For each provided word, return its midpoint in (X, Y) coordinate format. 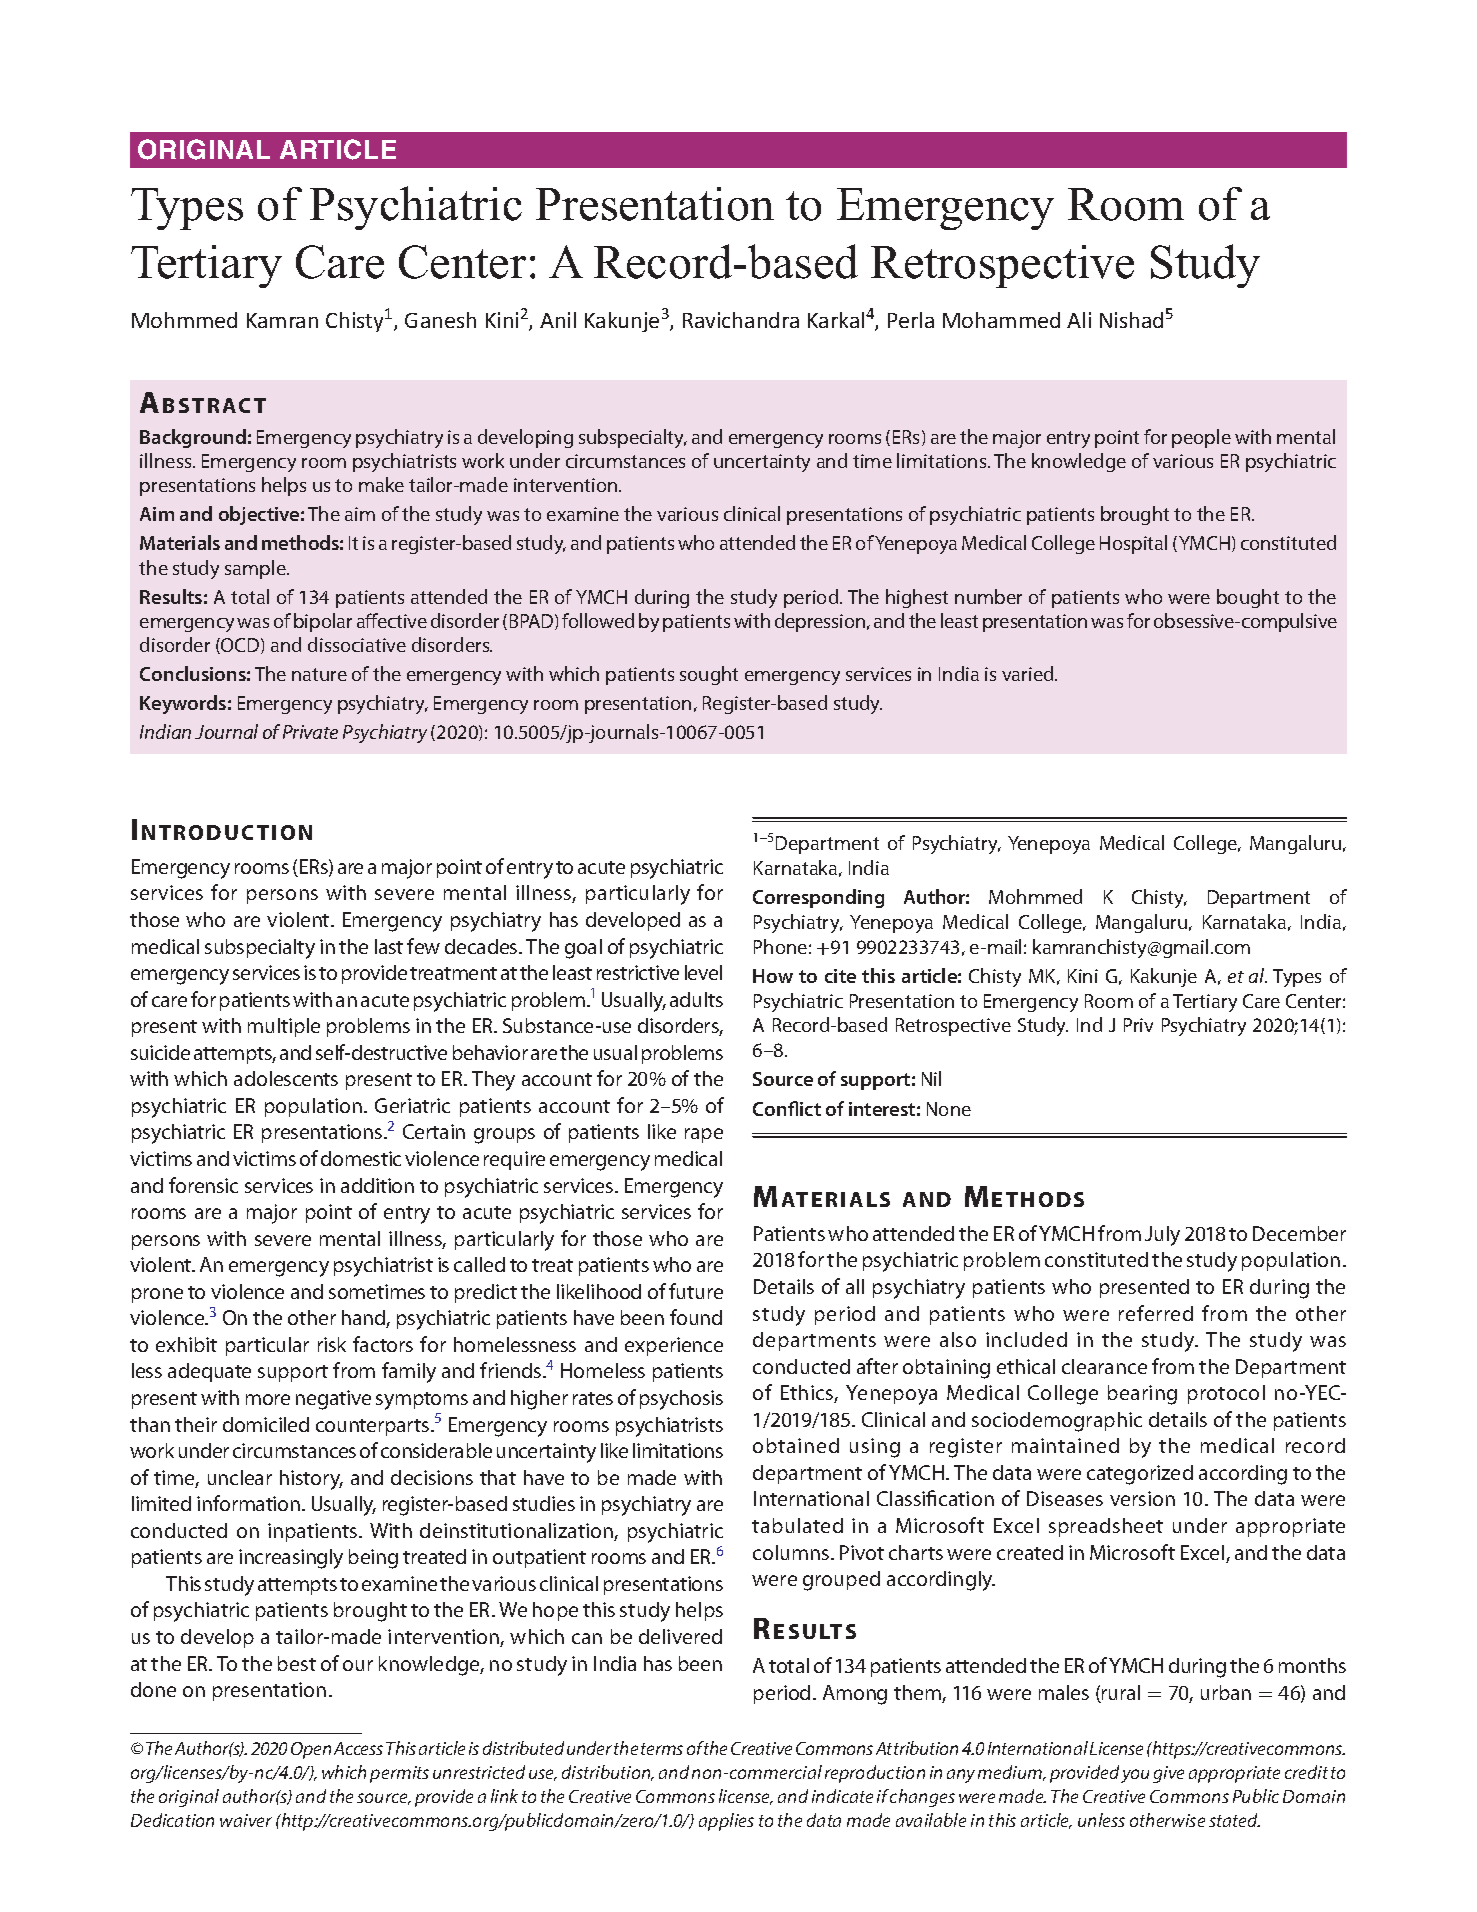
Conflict (787, 1108)
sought (709, 675)
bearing (1142, 1395)
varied (1029, 673)
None (949, 1109)
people (1201, 438)
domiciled (266, 1424)
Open (311, 1750)
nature (319, 674)
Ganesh (440, 320)
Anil (558, 320)
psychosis (681, 1400)
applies (726, 1822)
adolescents (286, 1078)
